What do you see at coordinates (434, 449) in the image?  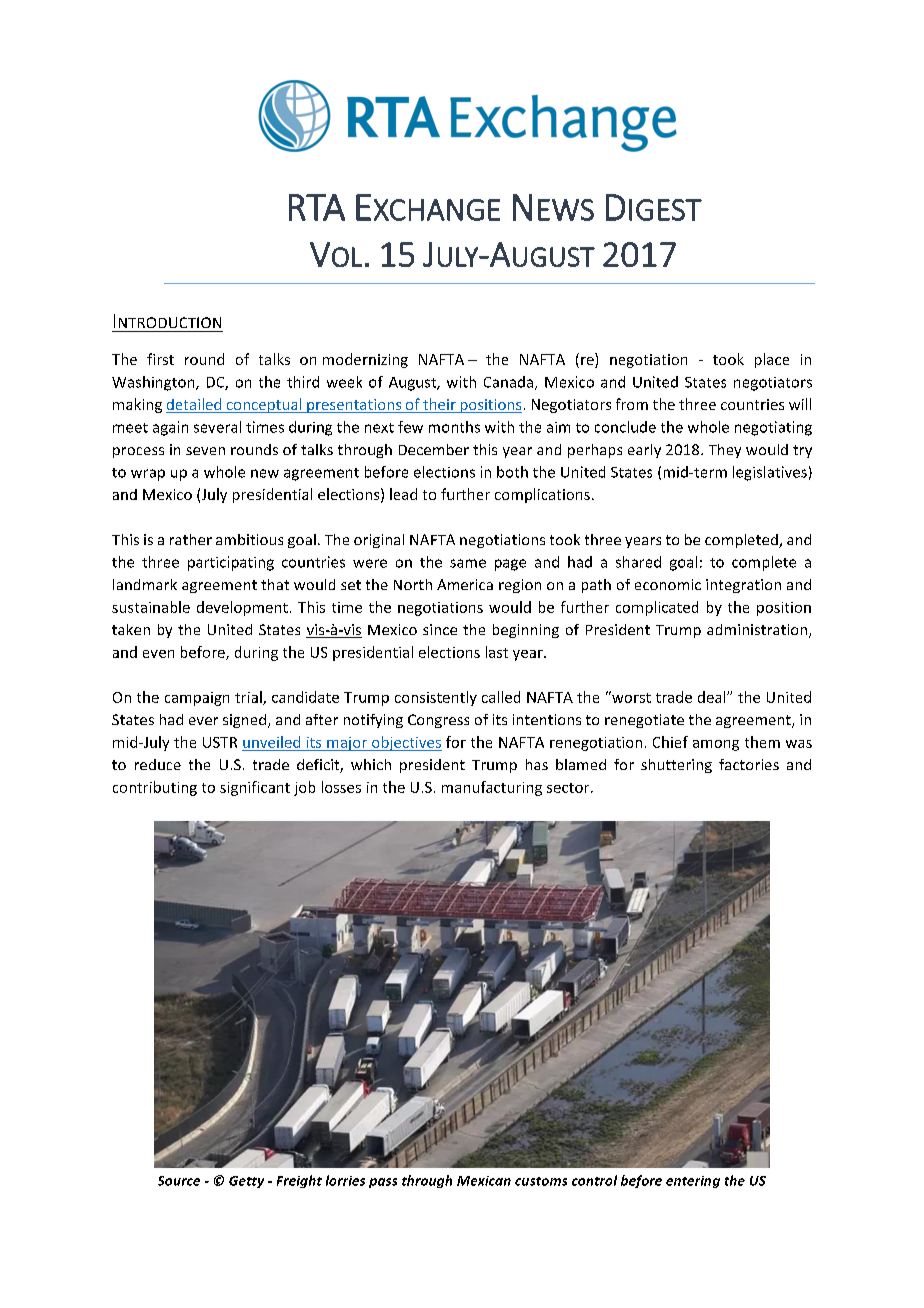 I see `December` at bounding box center [434, 449].
